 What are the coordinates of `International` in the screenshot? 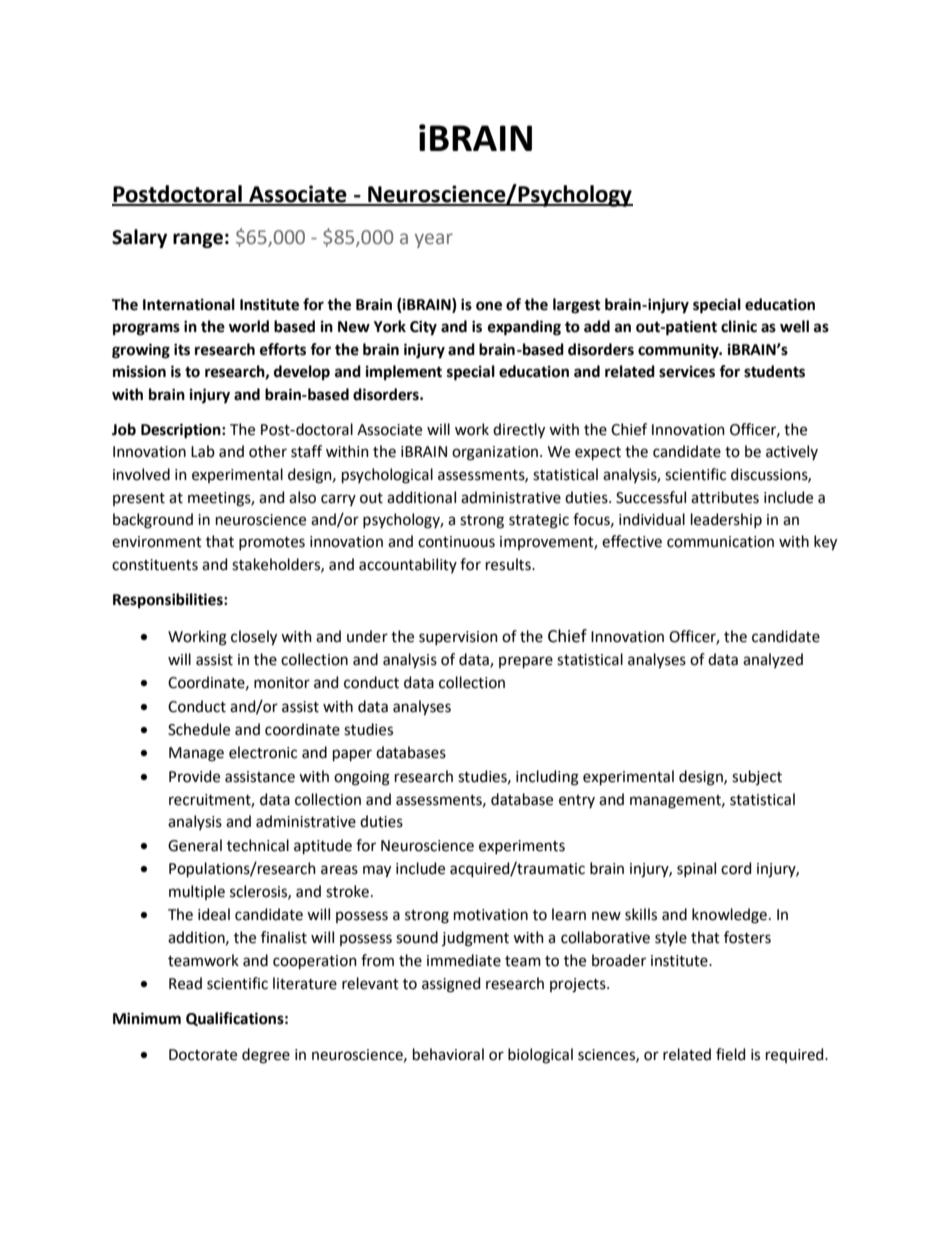 It's located at (189, 304).
